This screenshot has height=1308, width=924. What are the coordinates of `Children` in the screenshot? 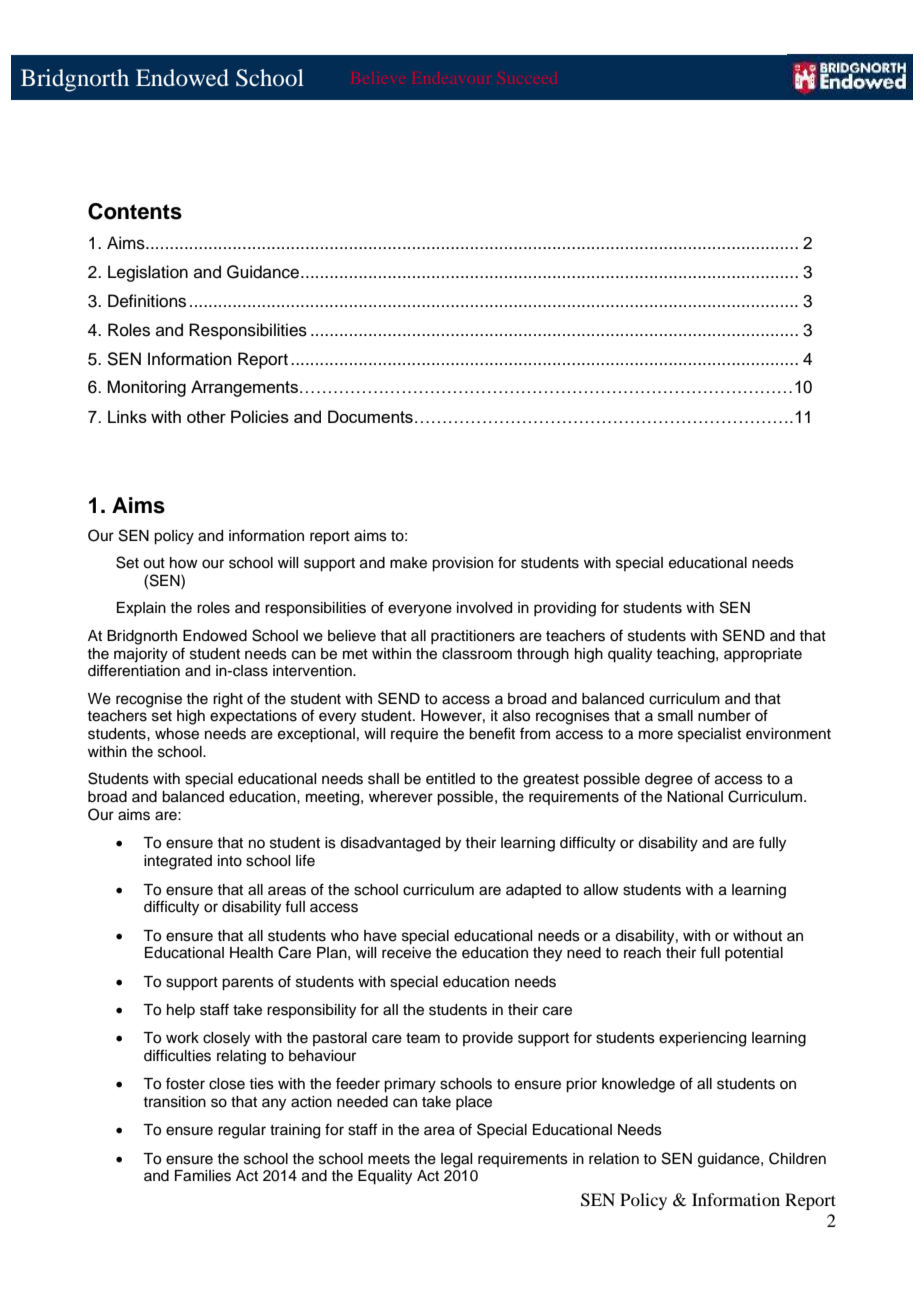 It's located at (797, 1158).
